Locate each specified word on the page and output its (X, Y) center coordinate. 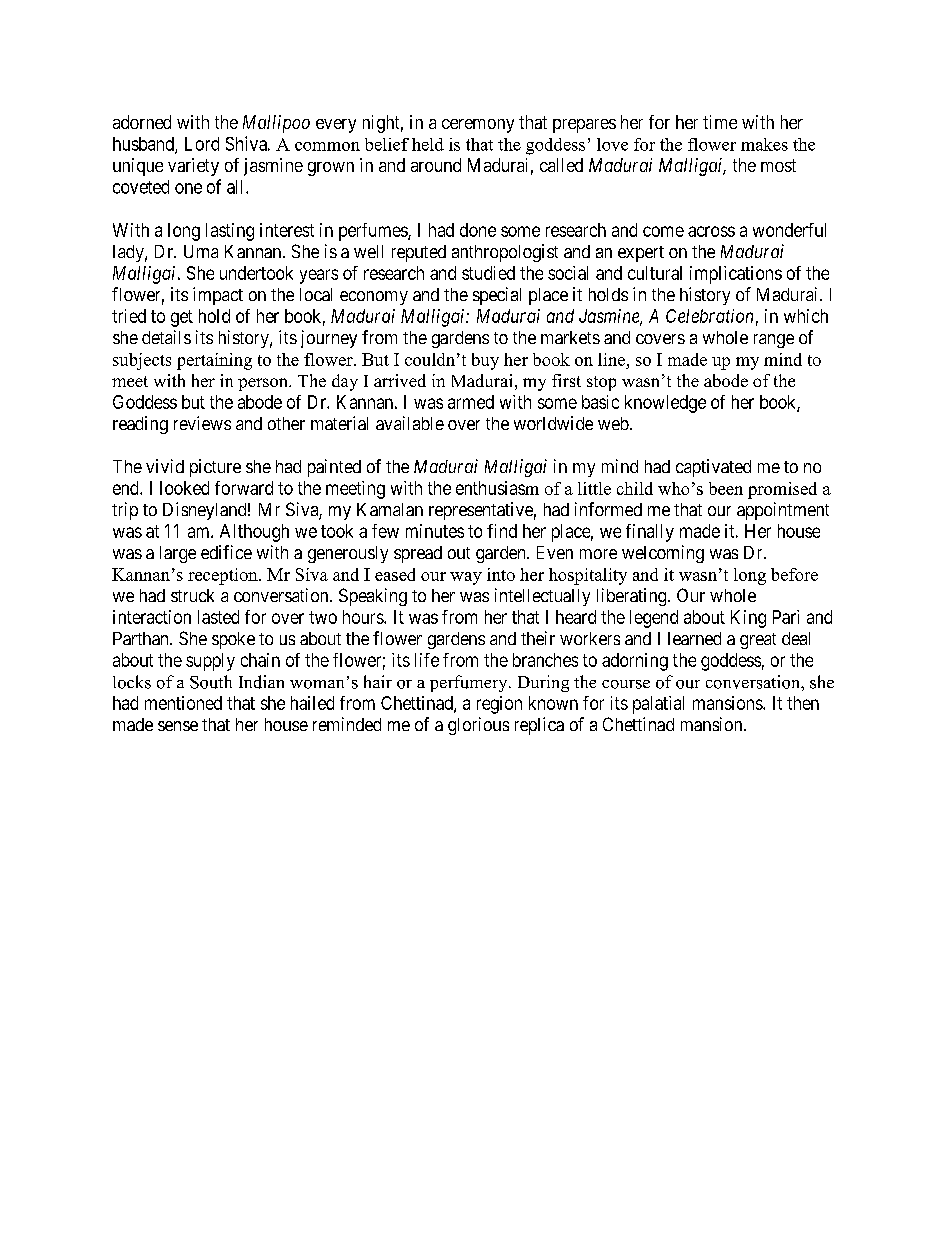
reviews (202, 423)
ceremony (478, 126)
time (720, 122)
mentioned (183, 703)
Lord (202, 144)
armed (471, 402)
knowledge (665, 404)
